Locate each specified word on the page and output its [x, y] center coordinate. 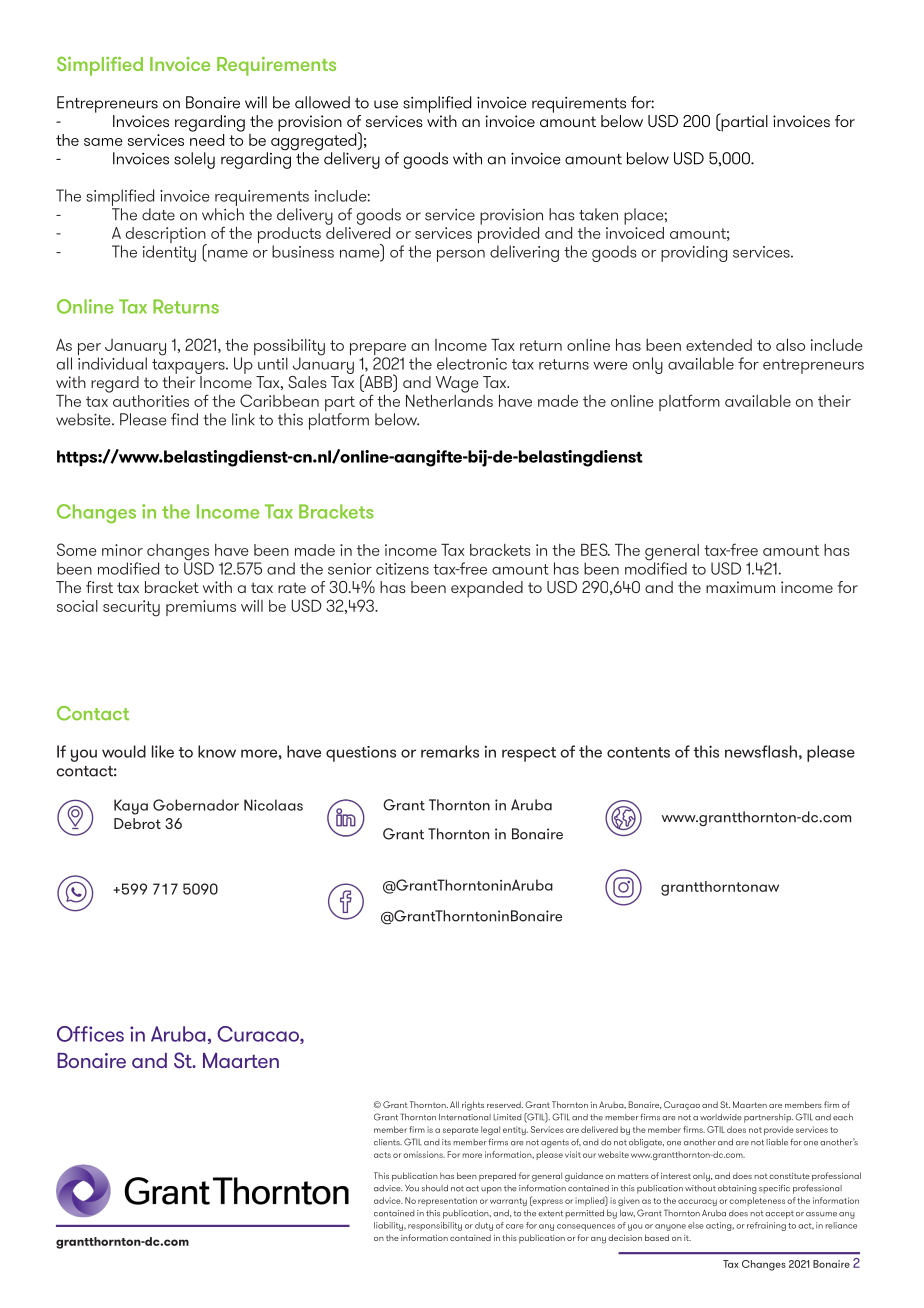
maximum [740, 587]
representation [447, 1201]
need [207, 138]
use [386, 104]
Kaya [131, 807]
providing [694, 253]
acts [382, 1155]
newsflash [761, 751]
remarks [450, 751]
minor [122, 550]
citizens [402, 569]
